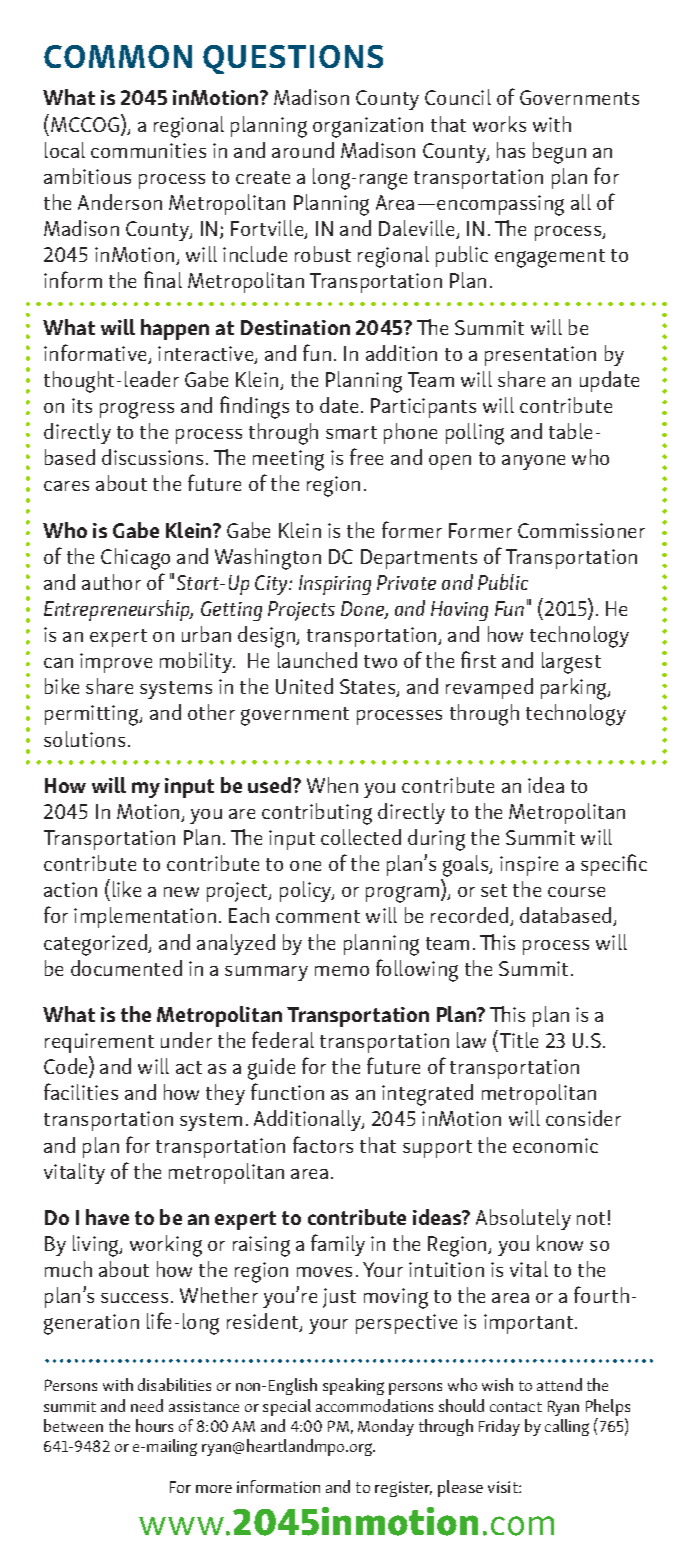  What do you see at coordinates (559, 153) in the image?
I see `begun` at bounding box center [559, 153].
